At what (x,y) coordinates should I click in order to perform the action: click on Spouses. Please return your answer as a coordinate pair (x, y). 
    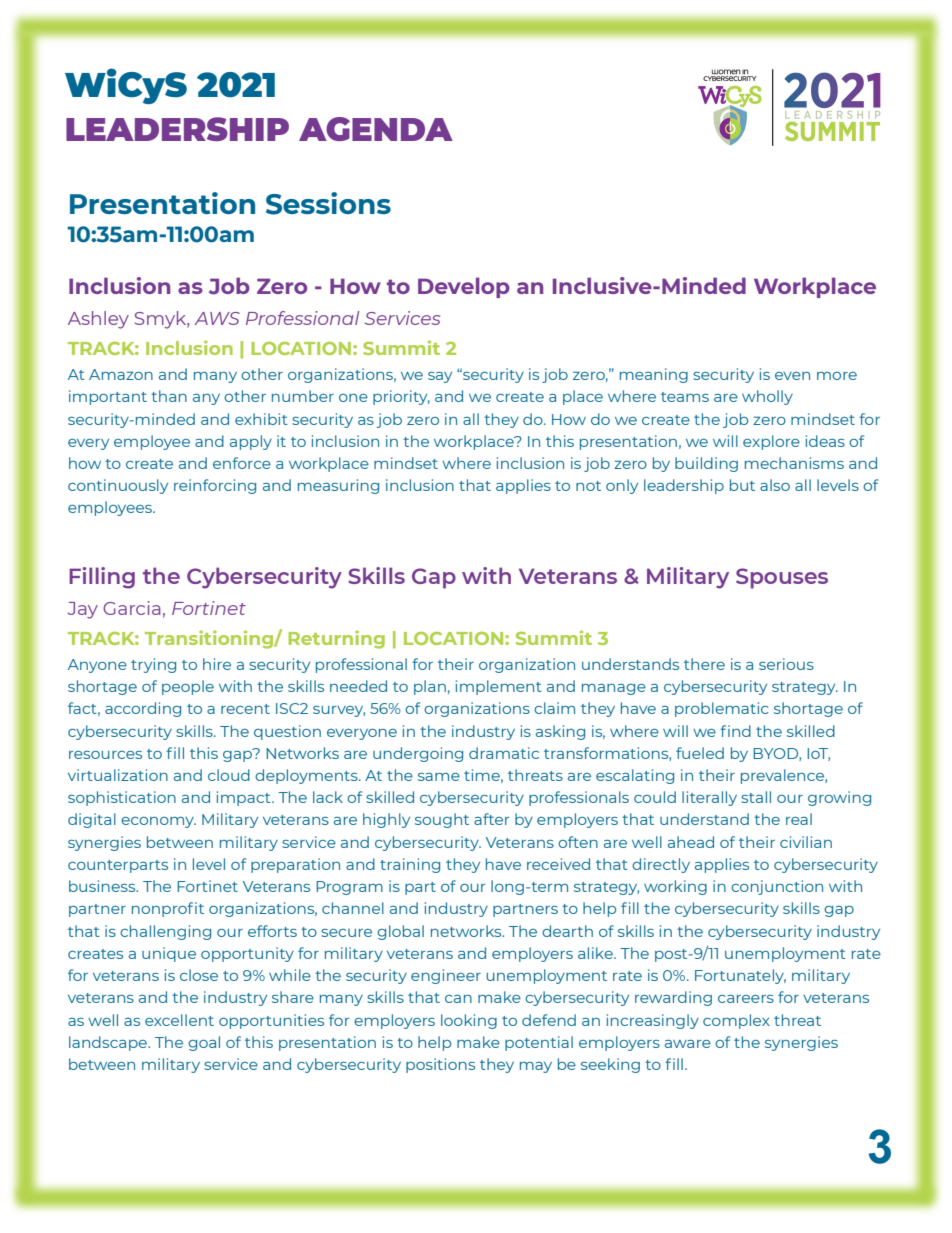
    Looking at the image, I should click on (782, 578).
